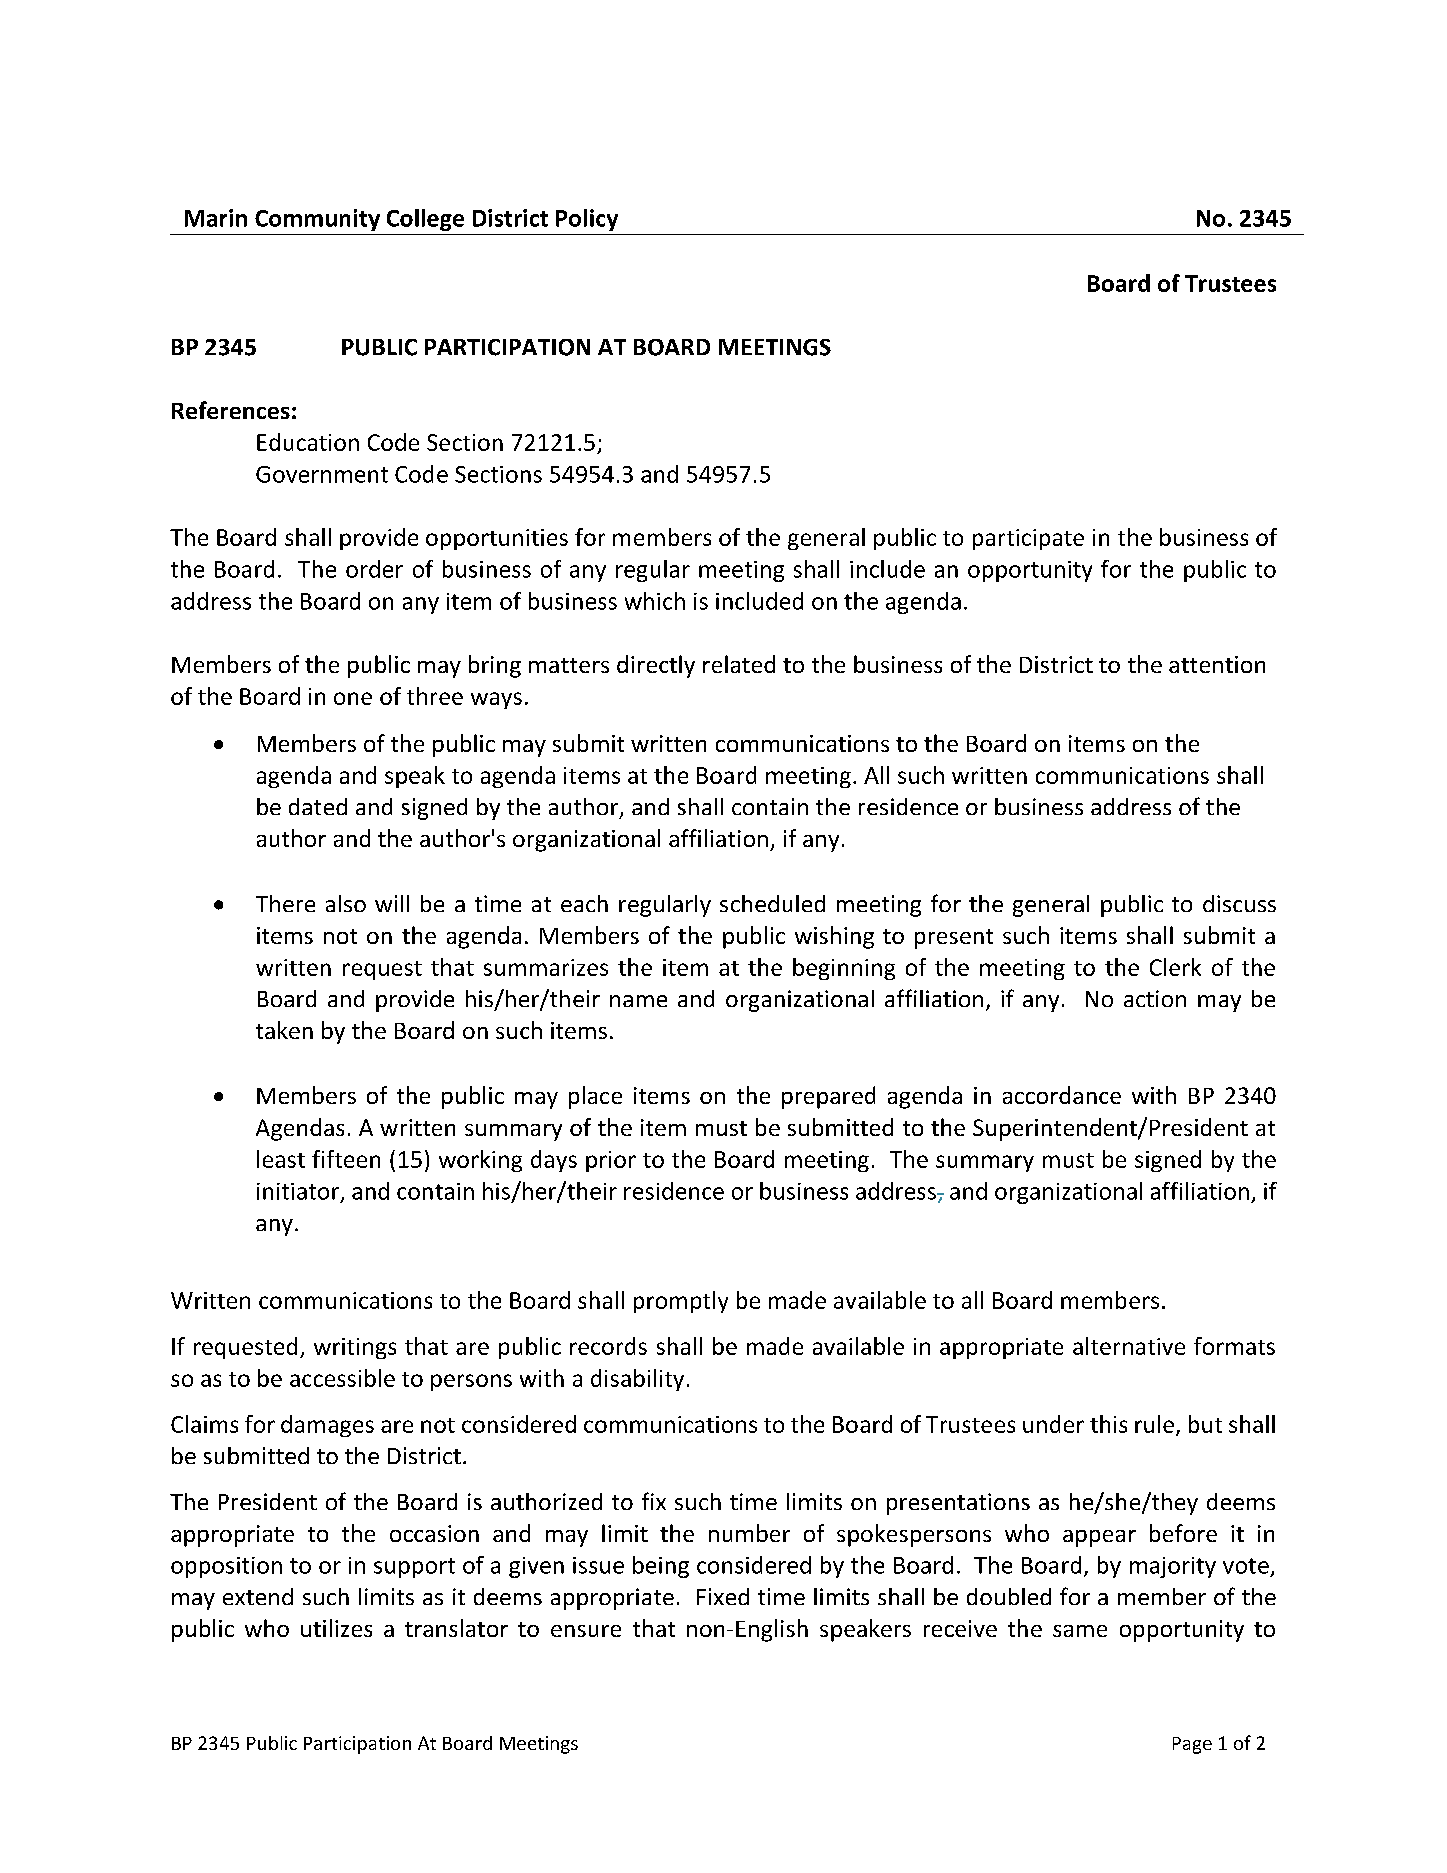 The image size is (1447, 1873). I want to click on participate, so click(1028, 539).
